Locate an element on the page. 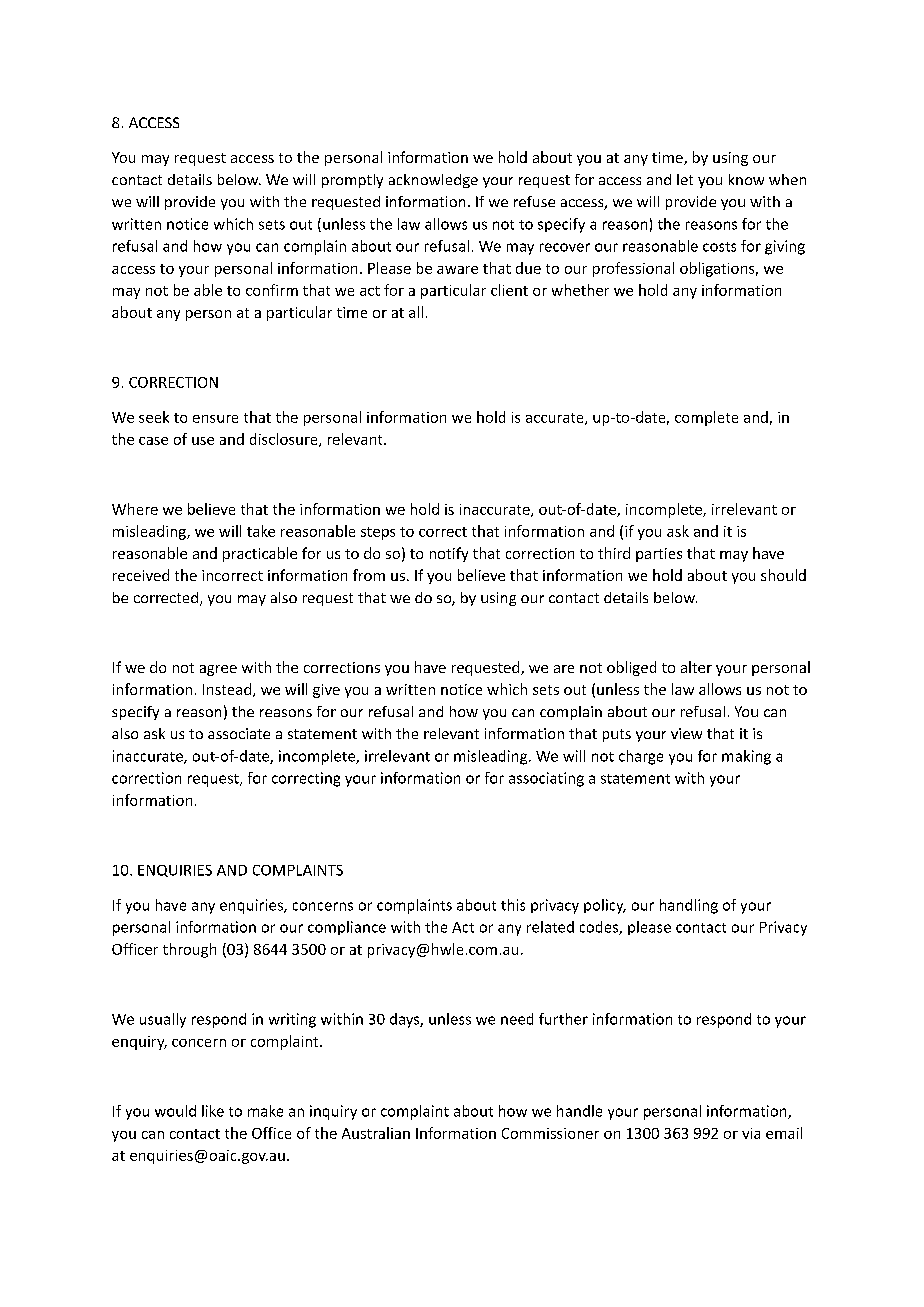 This page has height=1307, width=924. notify is located at coordinates (449, 554).
